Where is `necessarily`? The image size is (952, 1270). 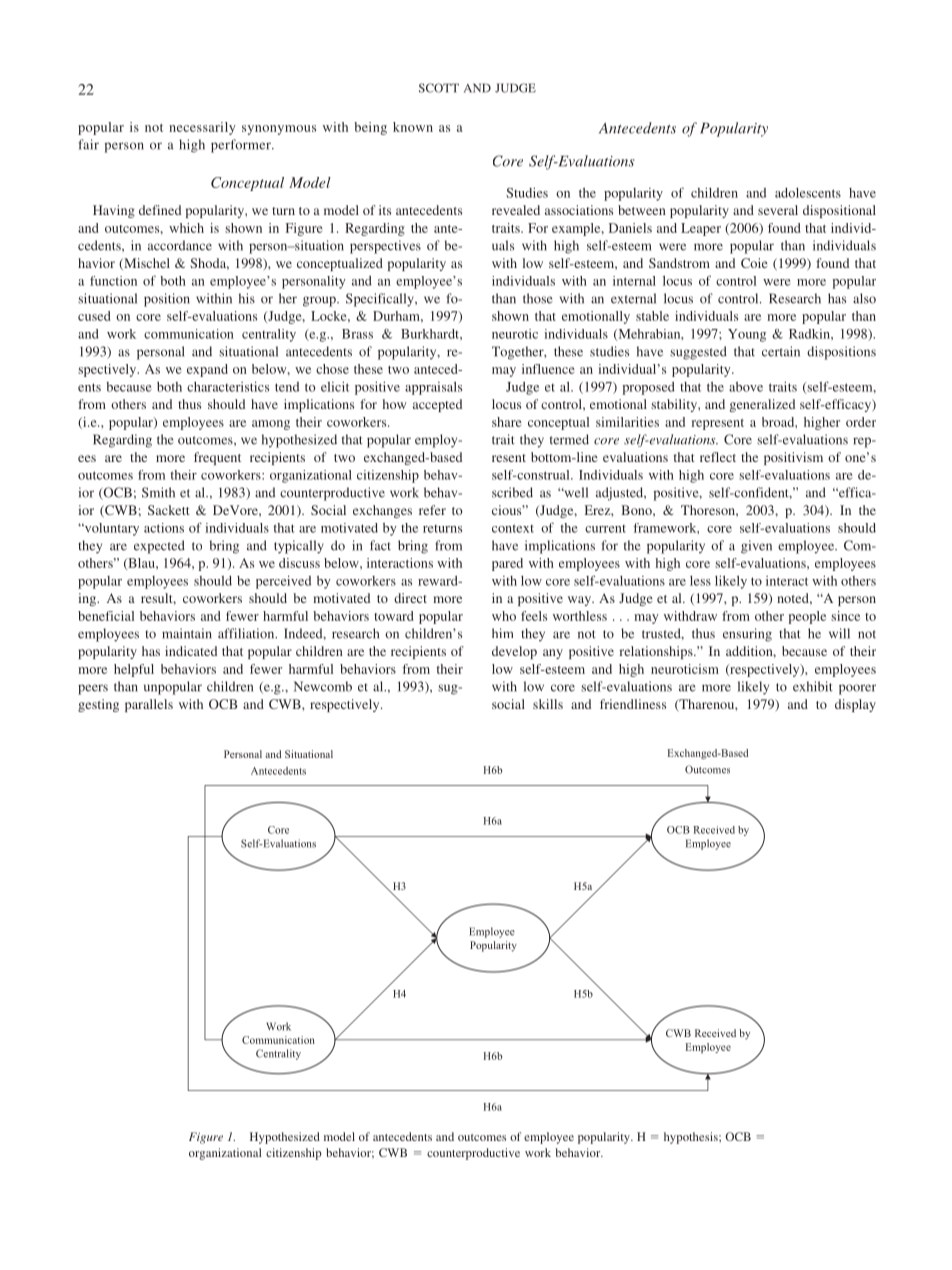
necessarily is located at coordinates (202, 128).
